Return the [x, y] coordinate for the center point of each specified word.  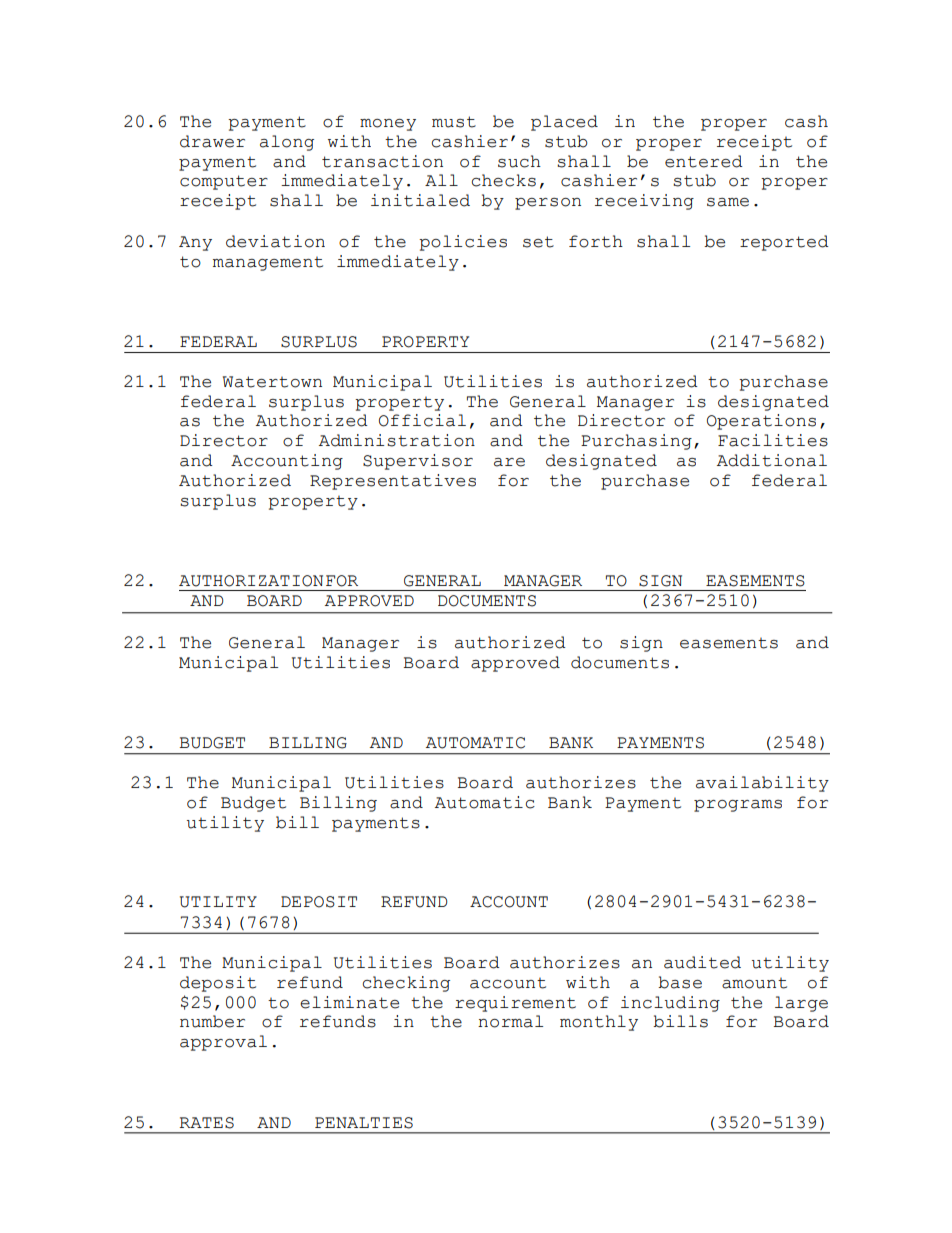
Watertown [272, 382]
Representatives [393, 482]
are [509, 462]
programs [738, 806]
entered [704, 161]
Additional [772, 460]
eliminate [349, 1002]
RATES [206, 1123]
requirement [515, 1004]
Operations [761, 422]
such [519, 161]
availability [762, 784]
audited [702, 962]
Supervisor [418, 462]
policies [463, 243]
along [287, 143]
